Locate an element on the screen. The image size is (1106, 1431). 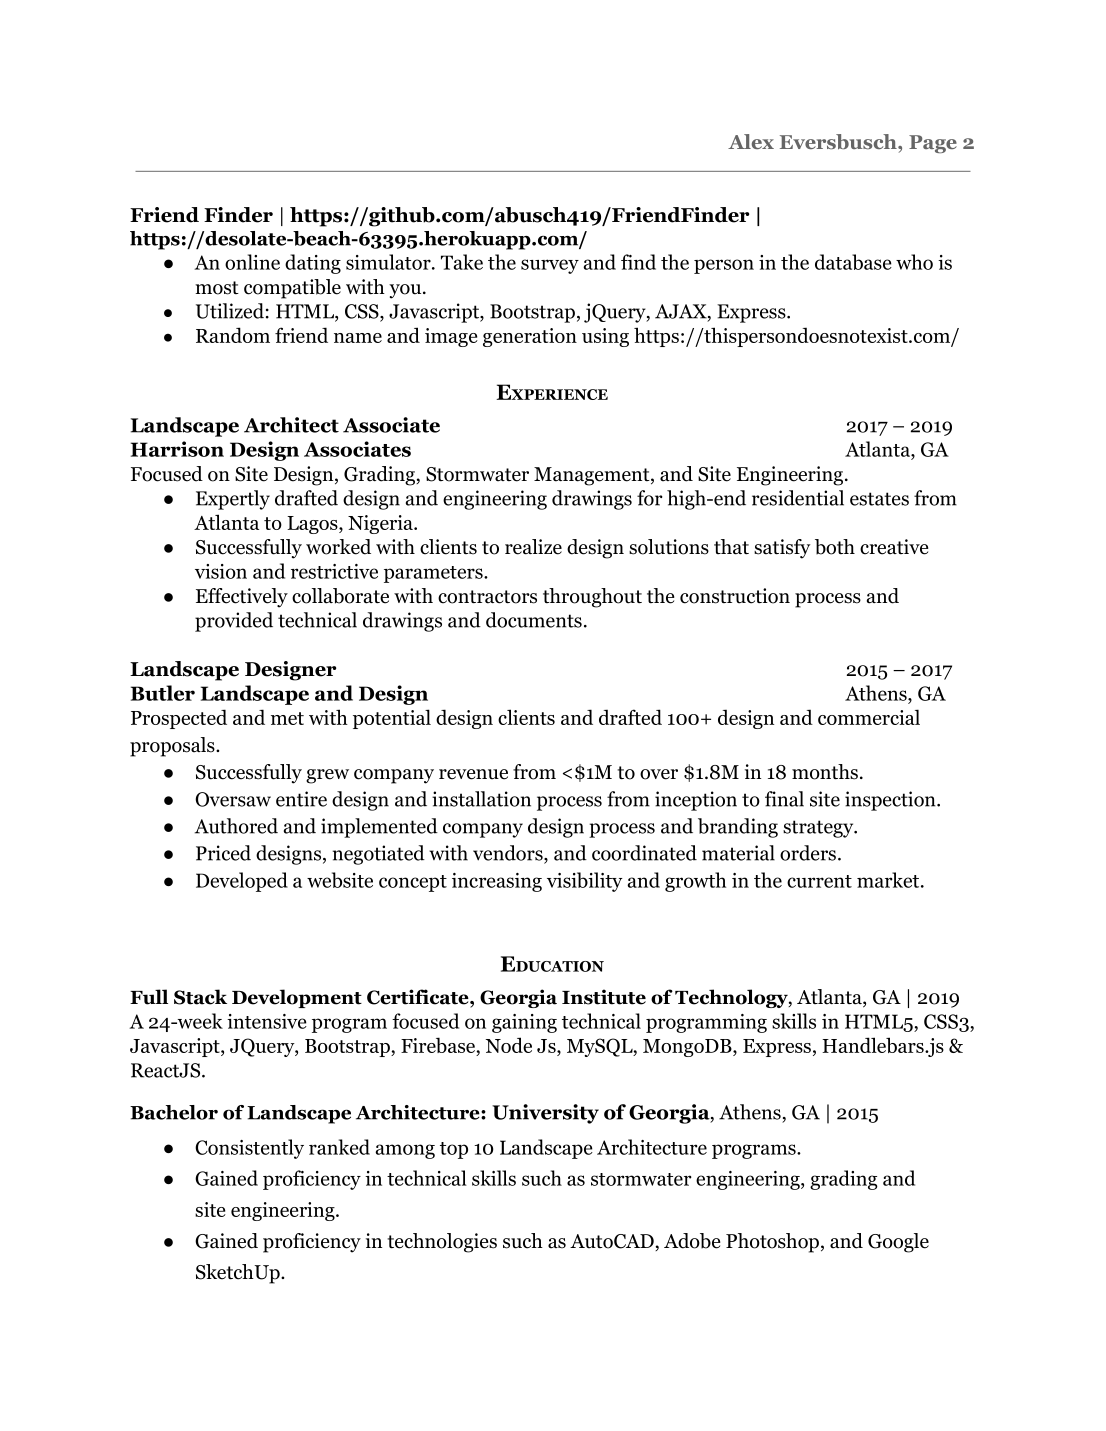
Page is located at coordinates (933, 144).
